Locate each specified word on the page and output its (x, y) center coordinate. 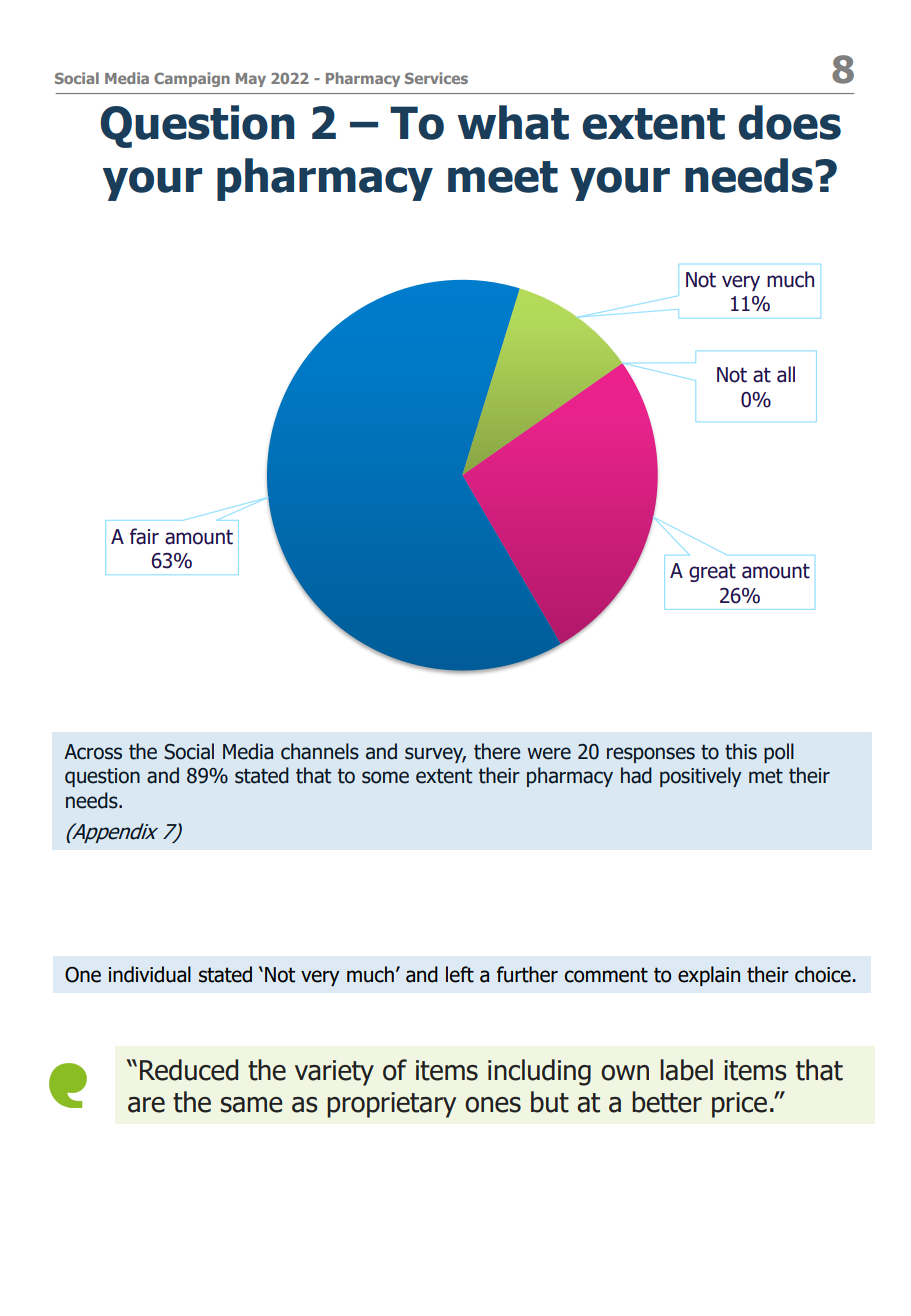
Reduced (189, 1070)
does (790, 122)
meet (503, 177)
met (766, 776)
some (385, 777)
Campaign (192, 79)
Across (93, 752)
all (786, 374)
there (497, 751)
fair (144, 536)
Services (436, 78)
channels (320, 751)
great (712, 572)
